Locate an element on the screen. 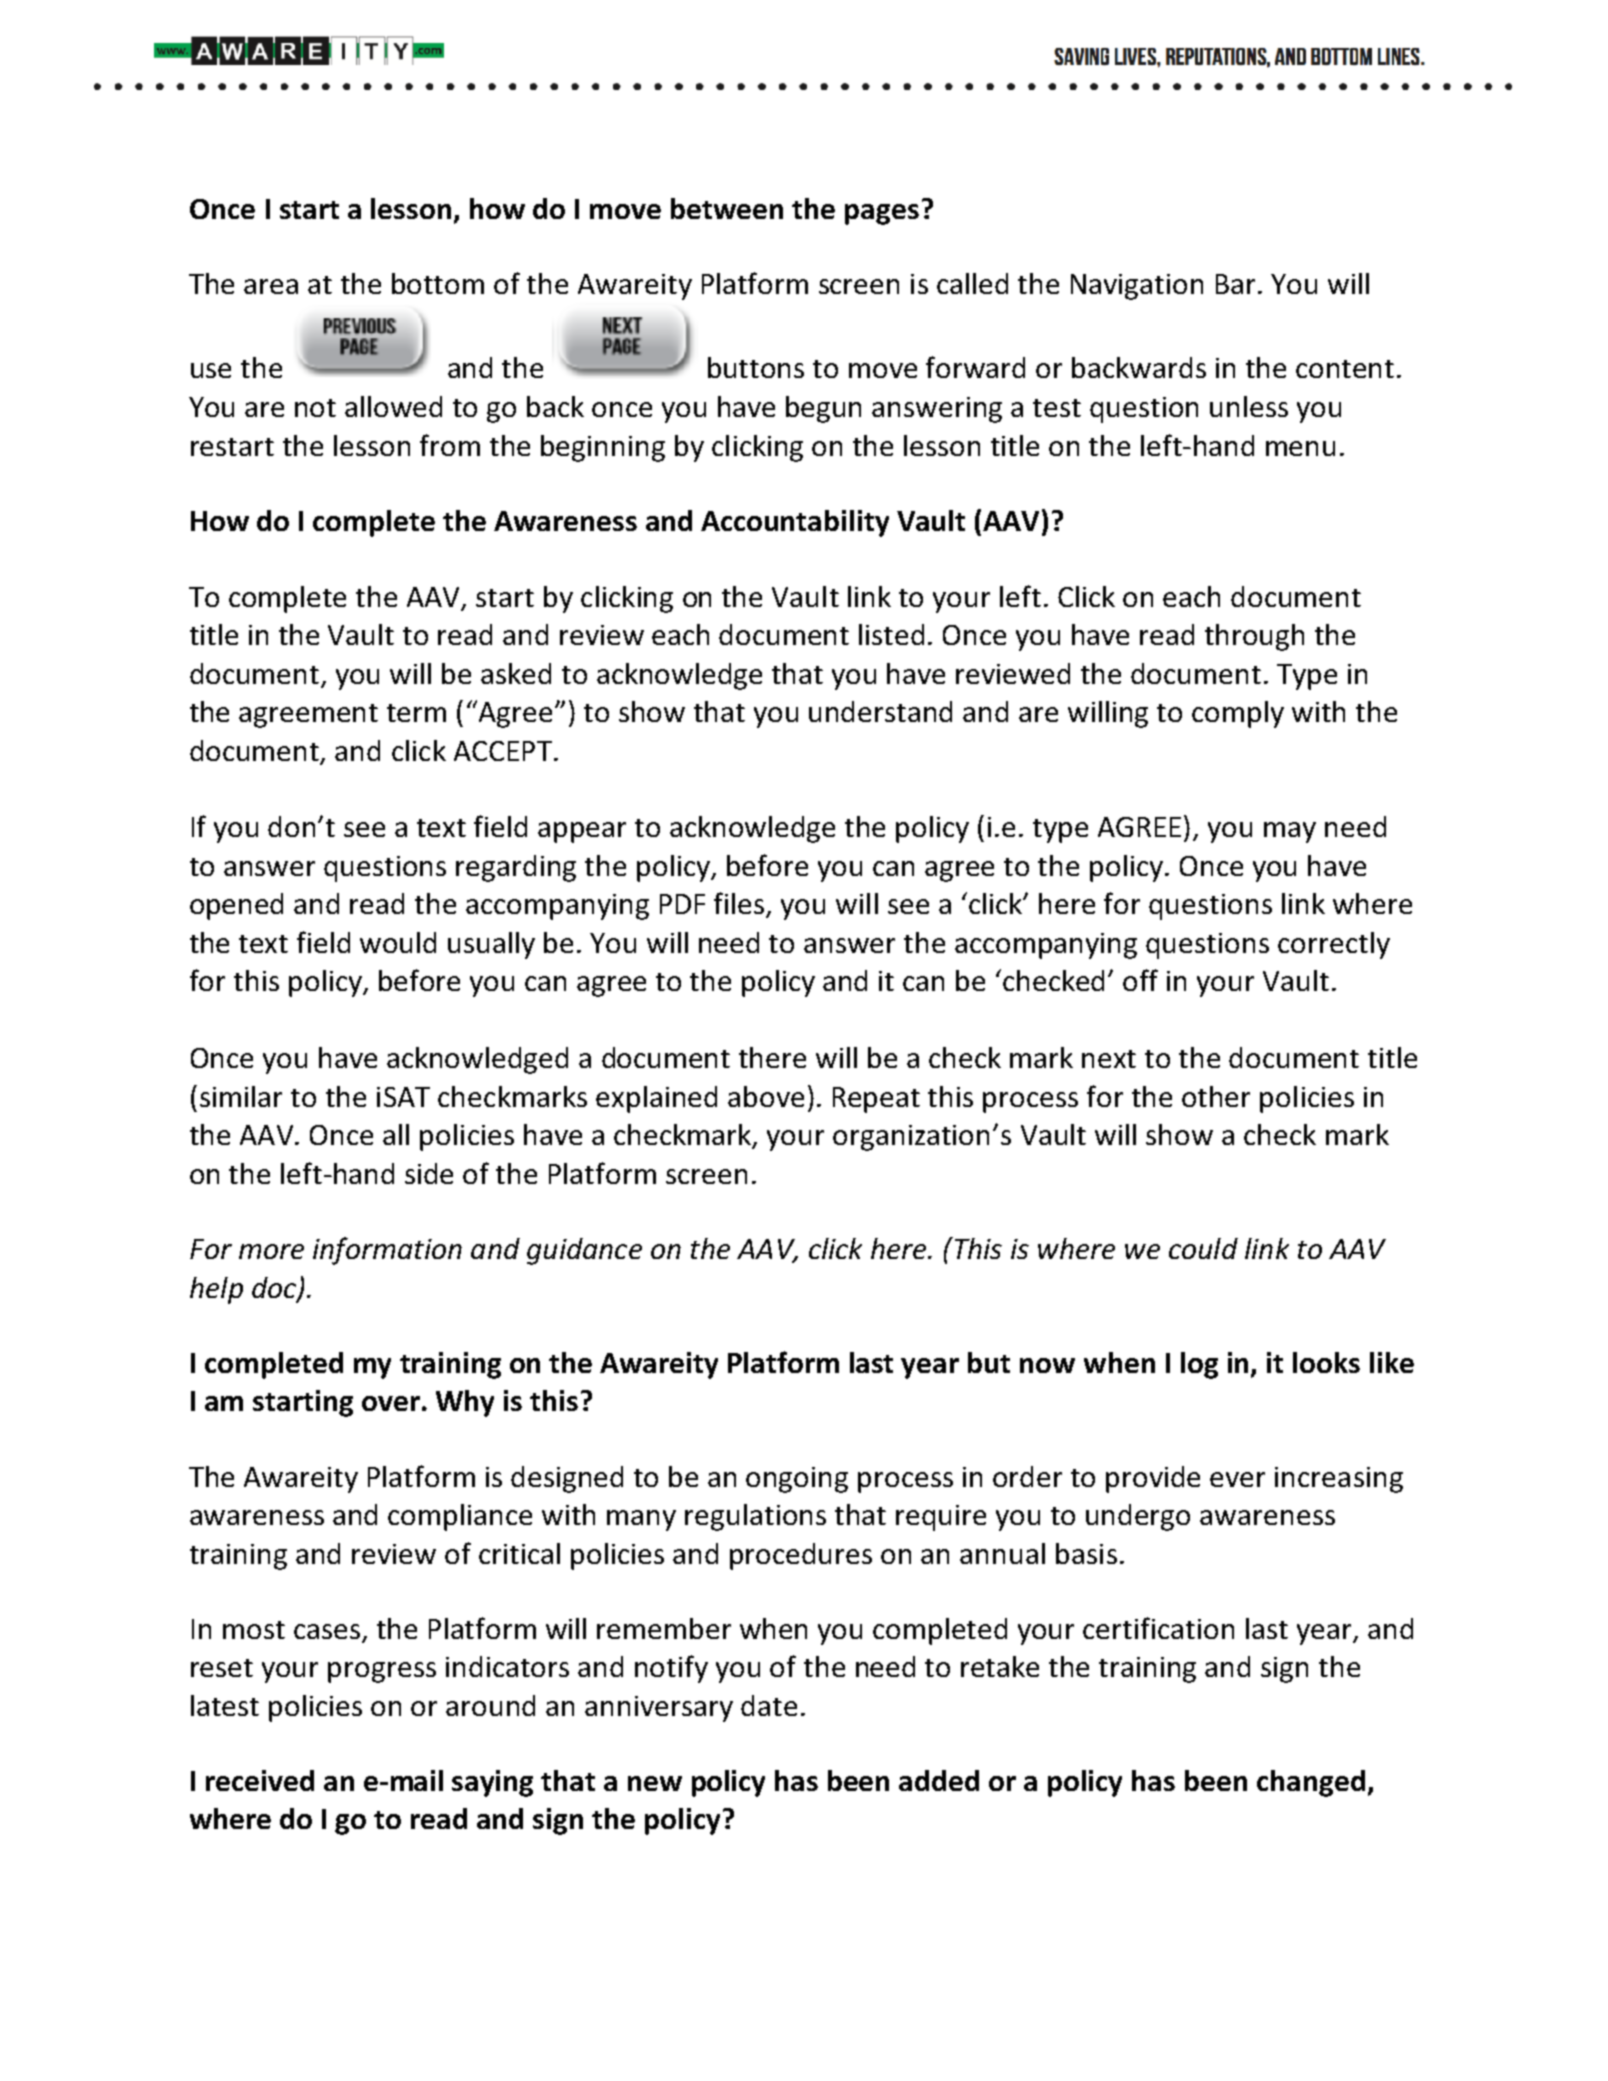  understand is located at coordinates (880, 711).
